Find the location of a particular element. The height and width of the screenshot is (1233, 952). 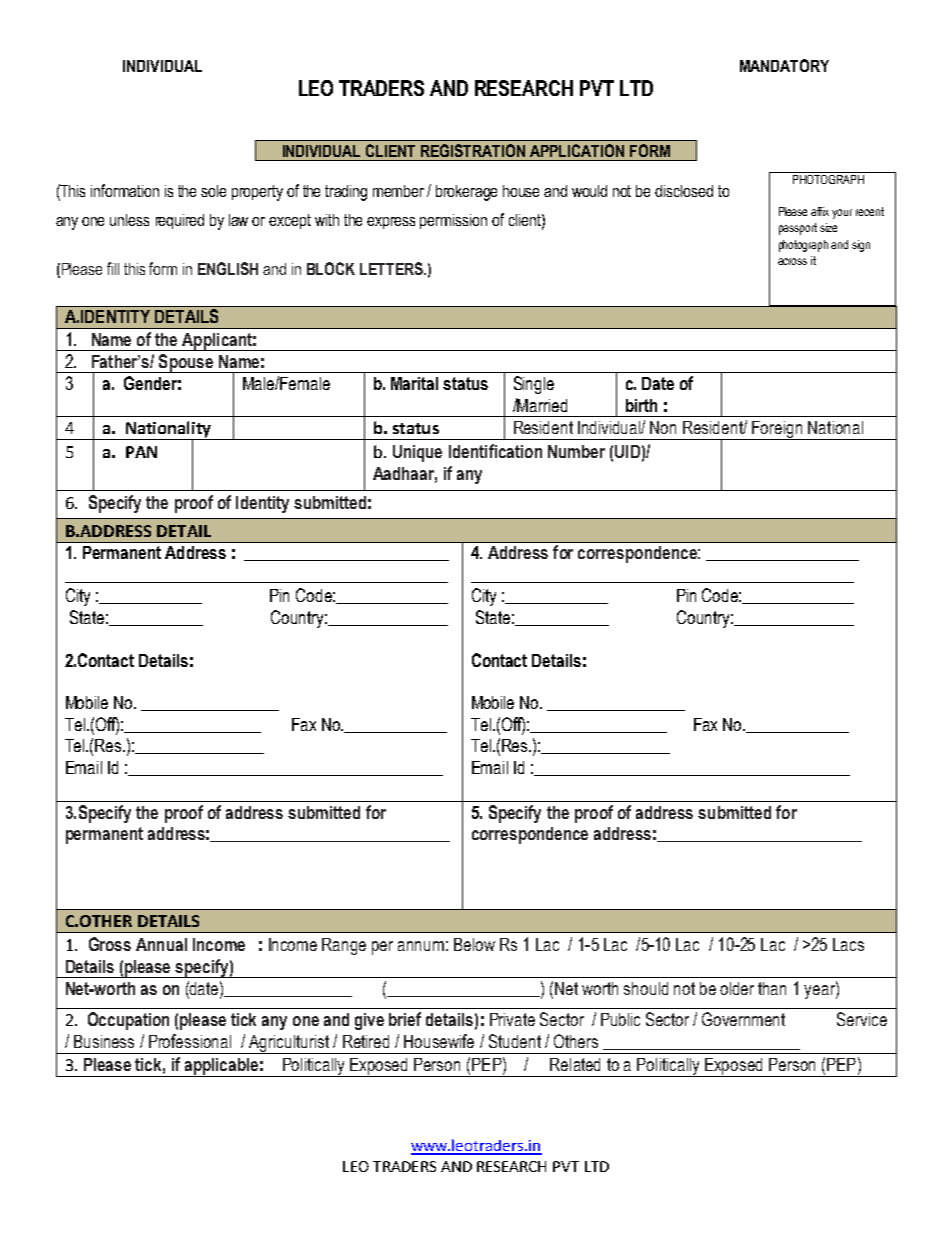

PAN is located at coordinates (141, 452).
